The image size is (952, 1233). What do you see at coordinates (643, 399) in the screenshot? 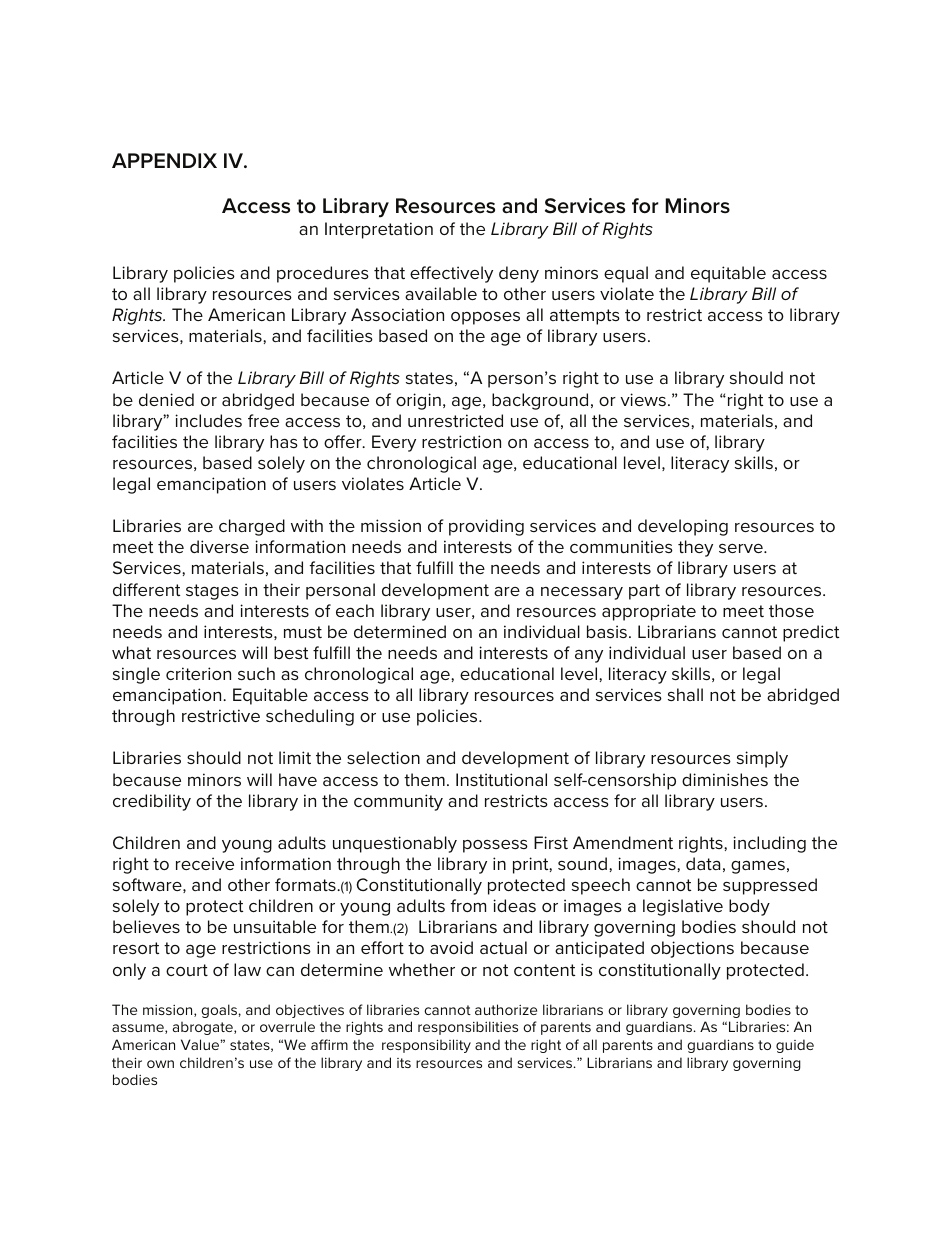
I see `views` at bounding box center [643, 399].
